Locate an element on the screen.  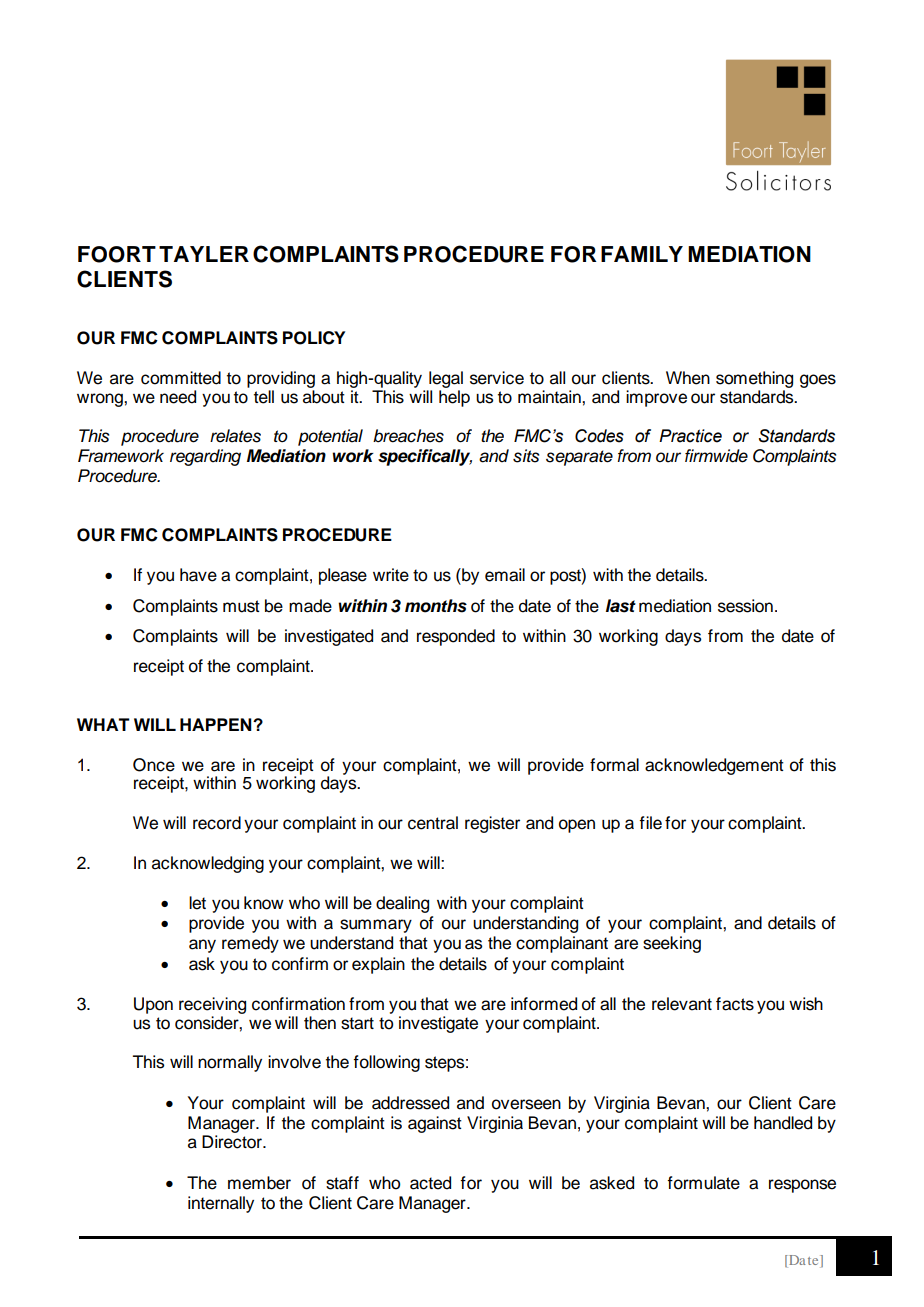
months is located at coordinates (436, 606).
